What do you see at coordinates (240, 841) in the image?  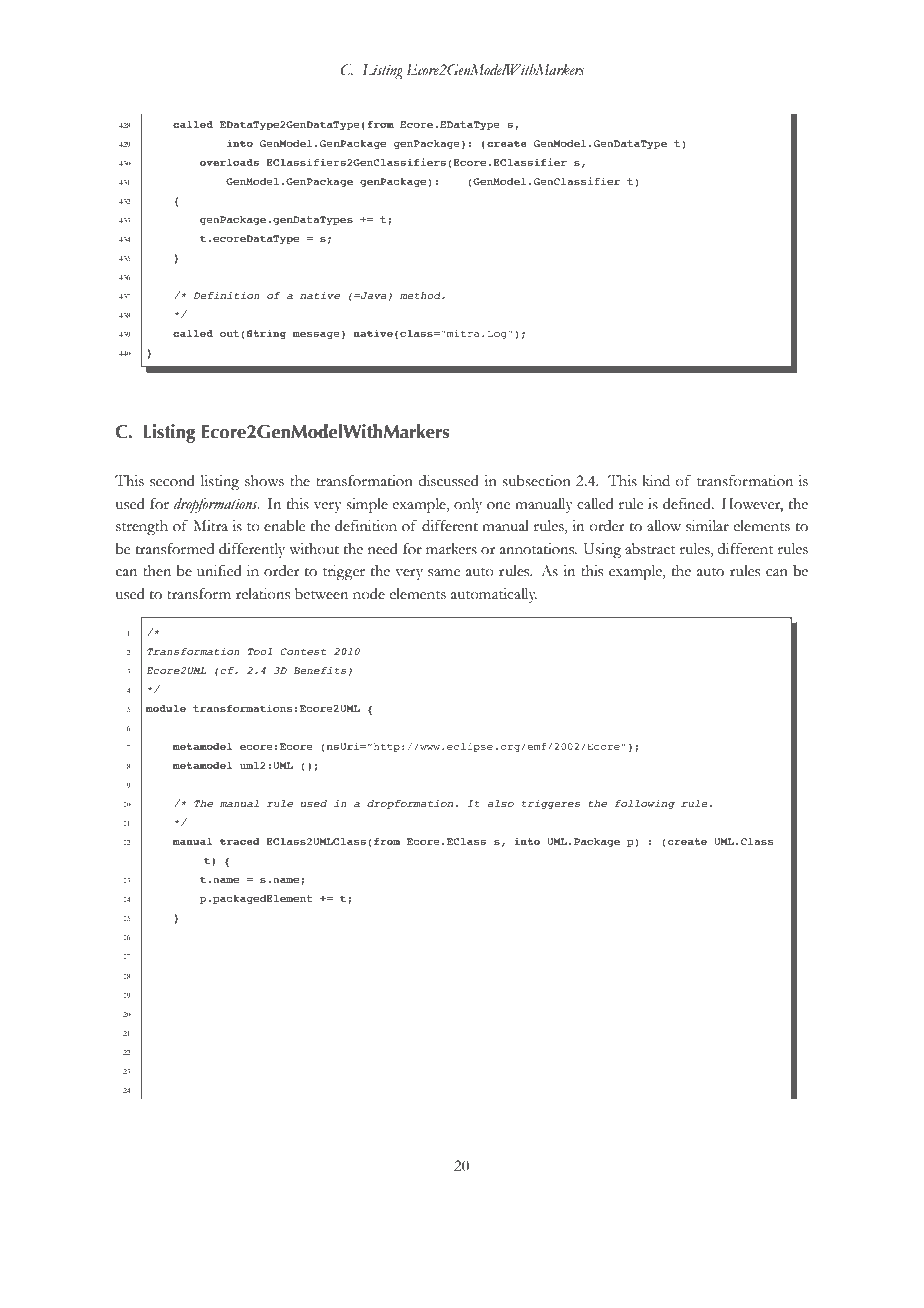 I see `traced` at bounding box center [240, 841].
